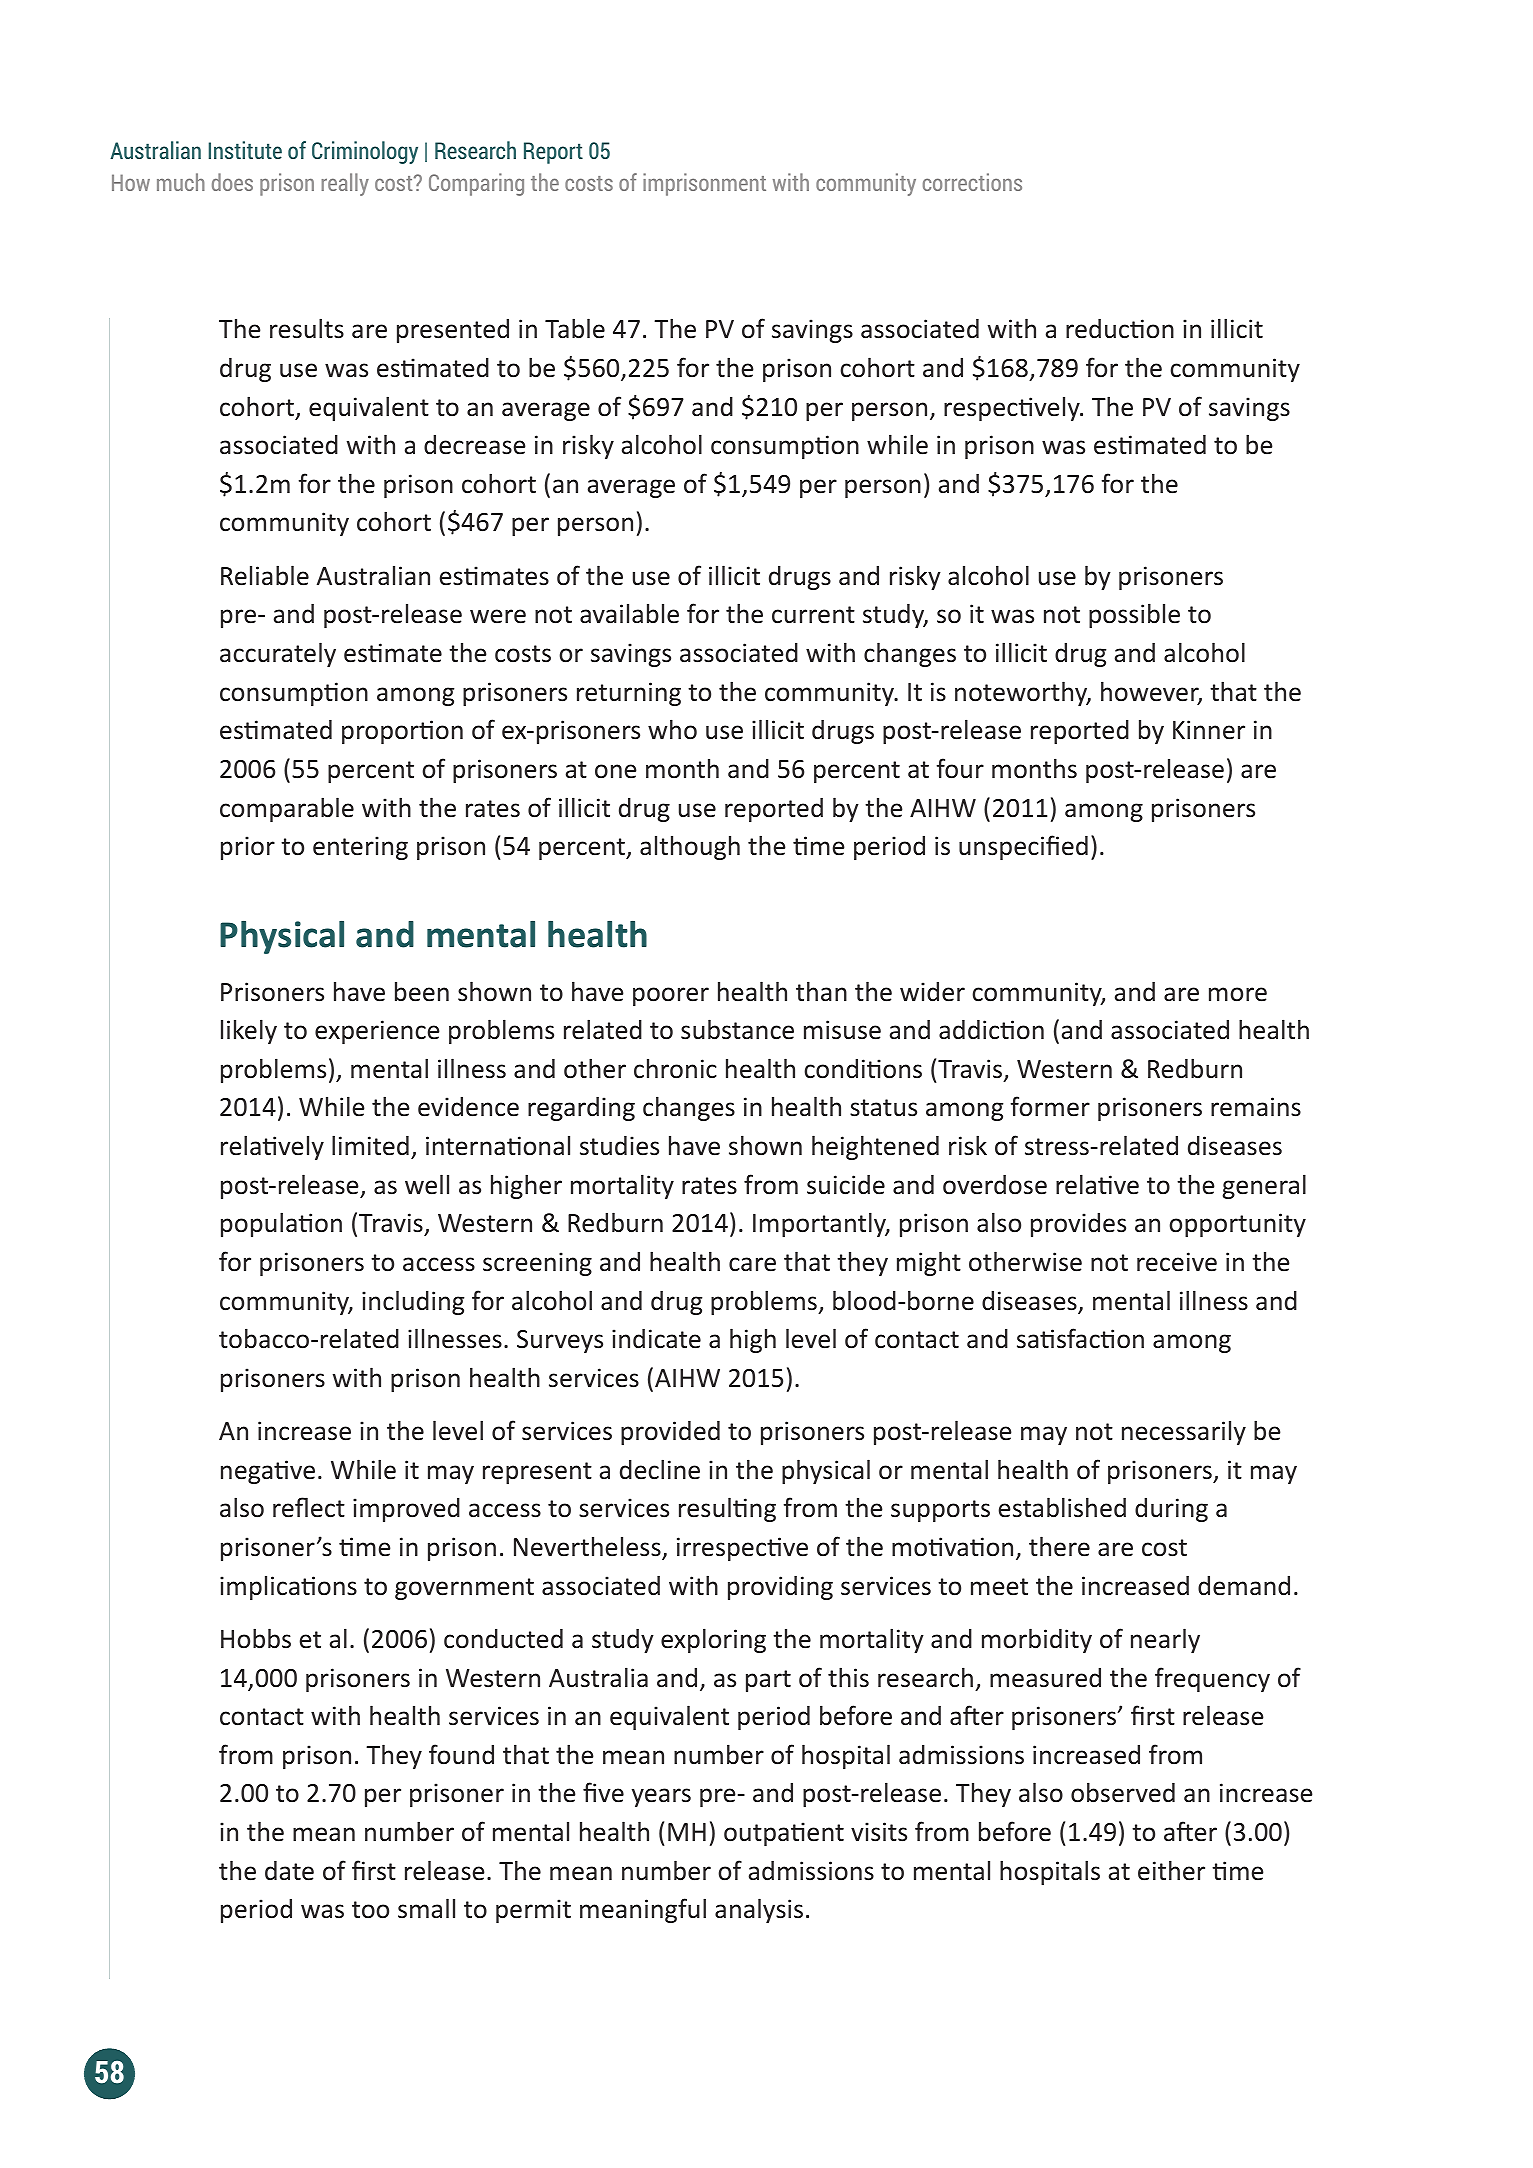 Image resolution: width=1533 pixels, height=2168 pixels. Describe the element at coordinates (345, 184) in the document. I see `really` at that location.
